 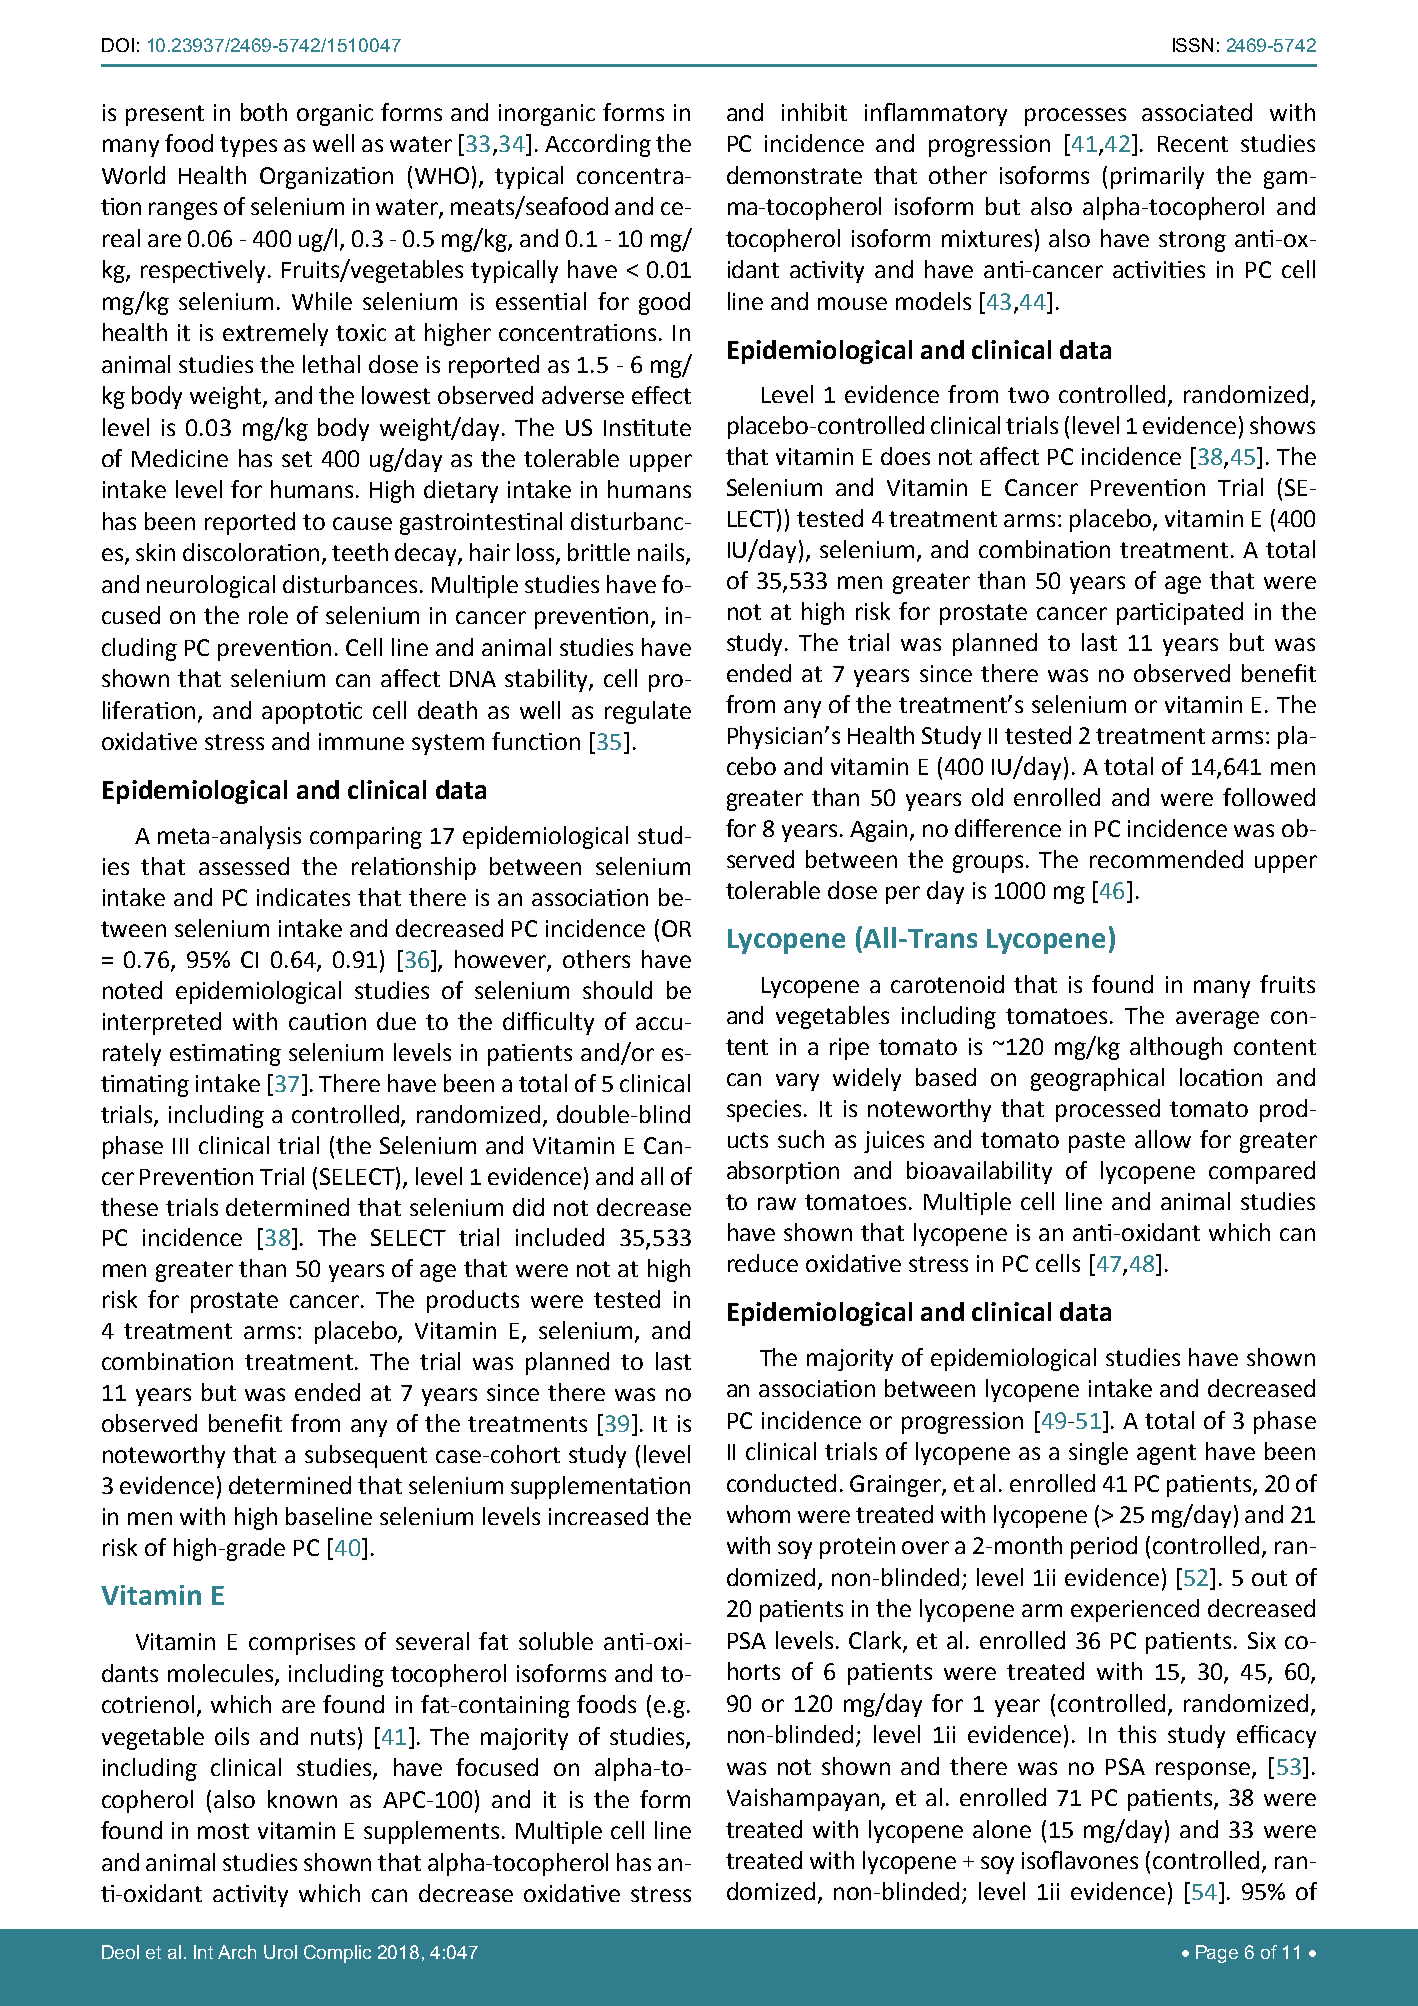 I want to click on should, so click(x=617, y=990).
